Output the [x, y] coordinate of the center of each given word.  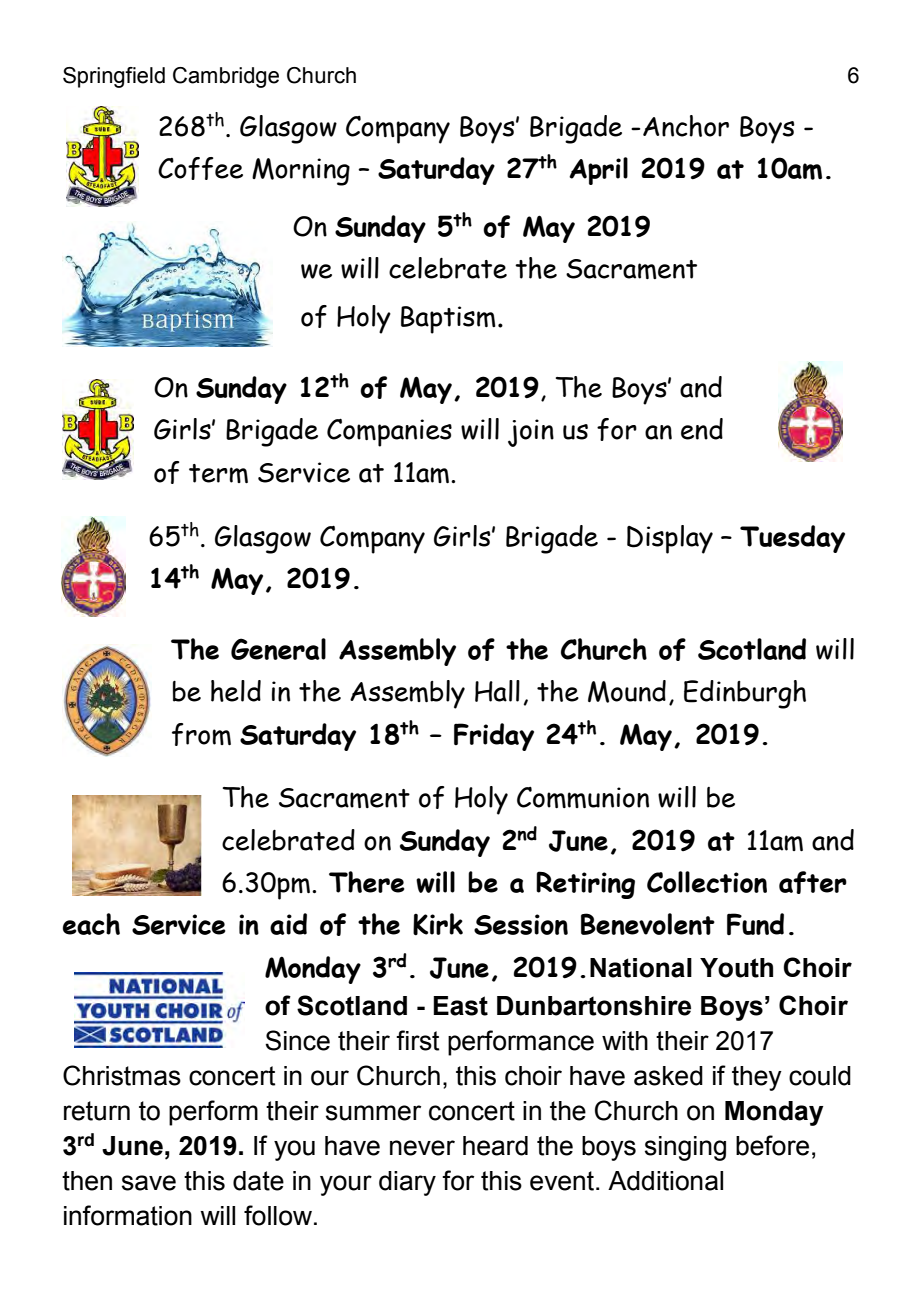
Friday [494, 737]
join [531, 433]
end [702, 429]
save [149, 1183]
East [460, 1006]
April [598, 171]
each [91, 924]
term [218, 473]
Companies [389, 432]
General [278, 649]
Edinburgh [745, 694]
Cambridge [226, 77]
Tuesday [792, 539]
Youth [736, 968]
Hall [497, 691]
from [201, 734]
